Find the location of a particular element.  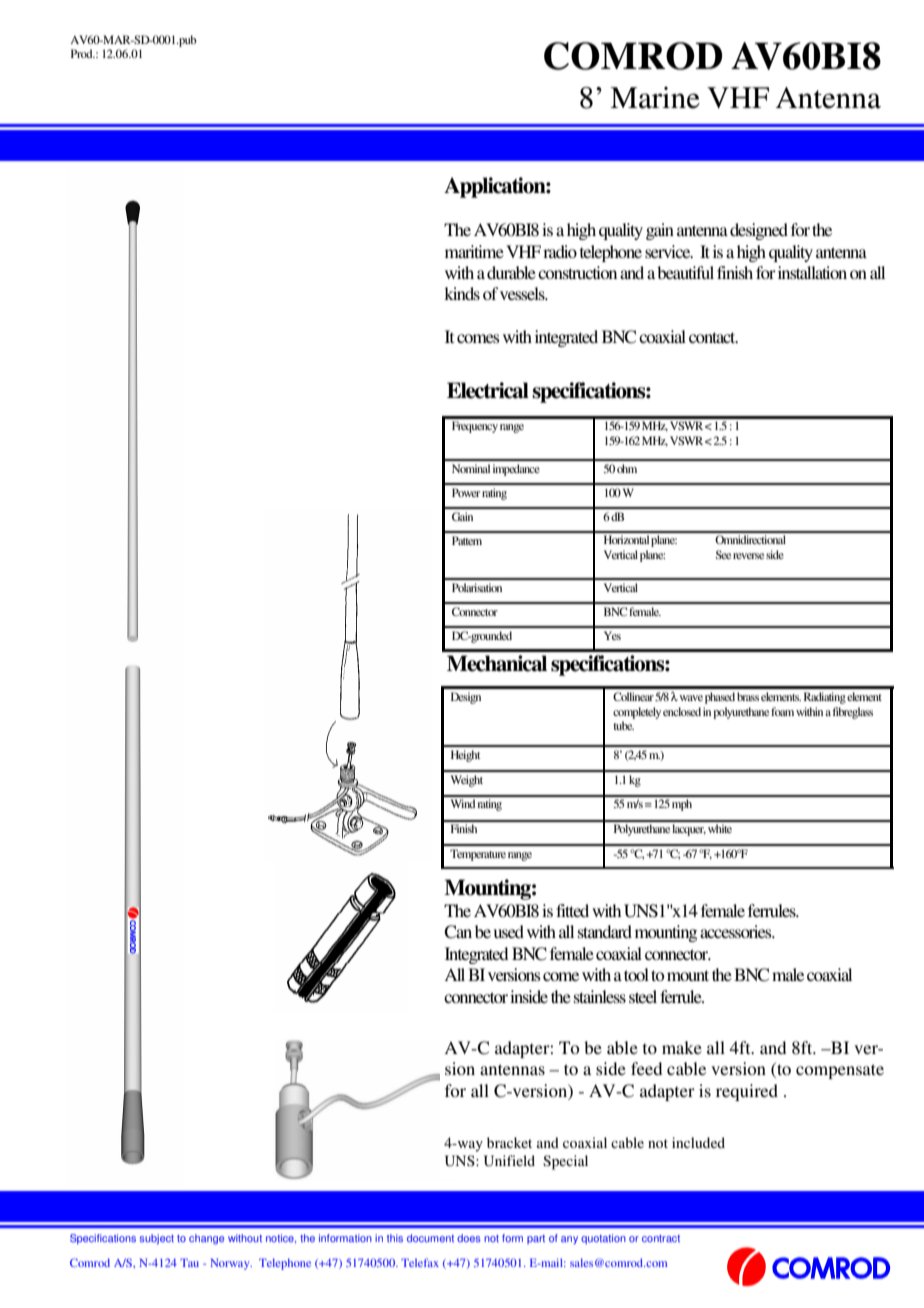

ferrules is located at coordinates (773, 910).
